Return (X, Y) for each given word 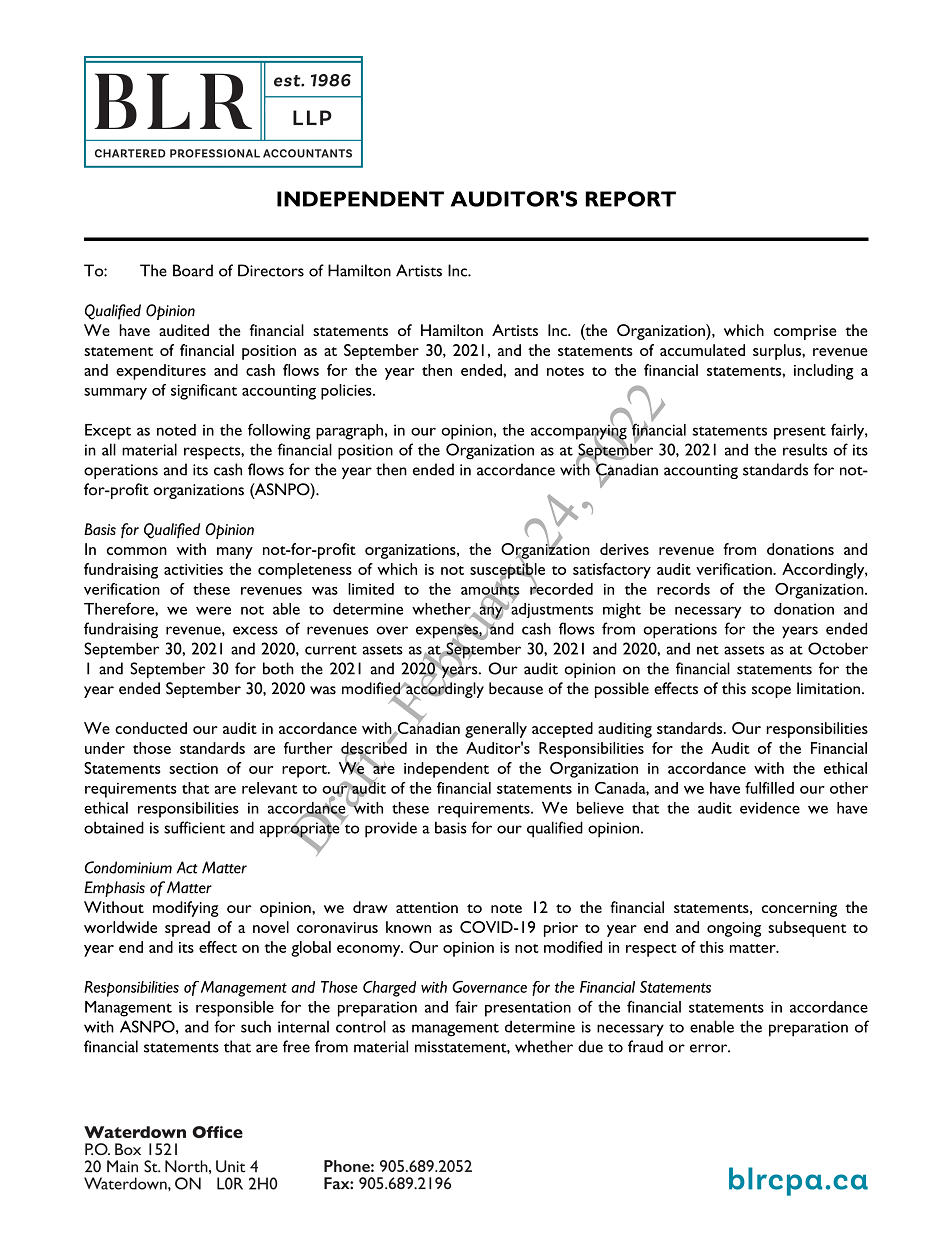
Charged (389, 989)
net (708, 650)
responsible (235, 1009)
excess (255, 630)
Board (193, 270)
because (516, 688)
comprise (805, 332)
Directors (271, 270)
